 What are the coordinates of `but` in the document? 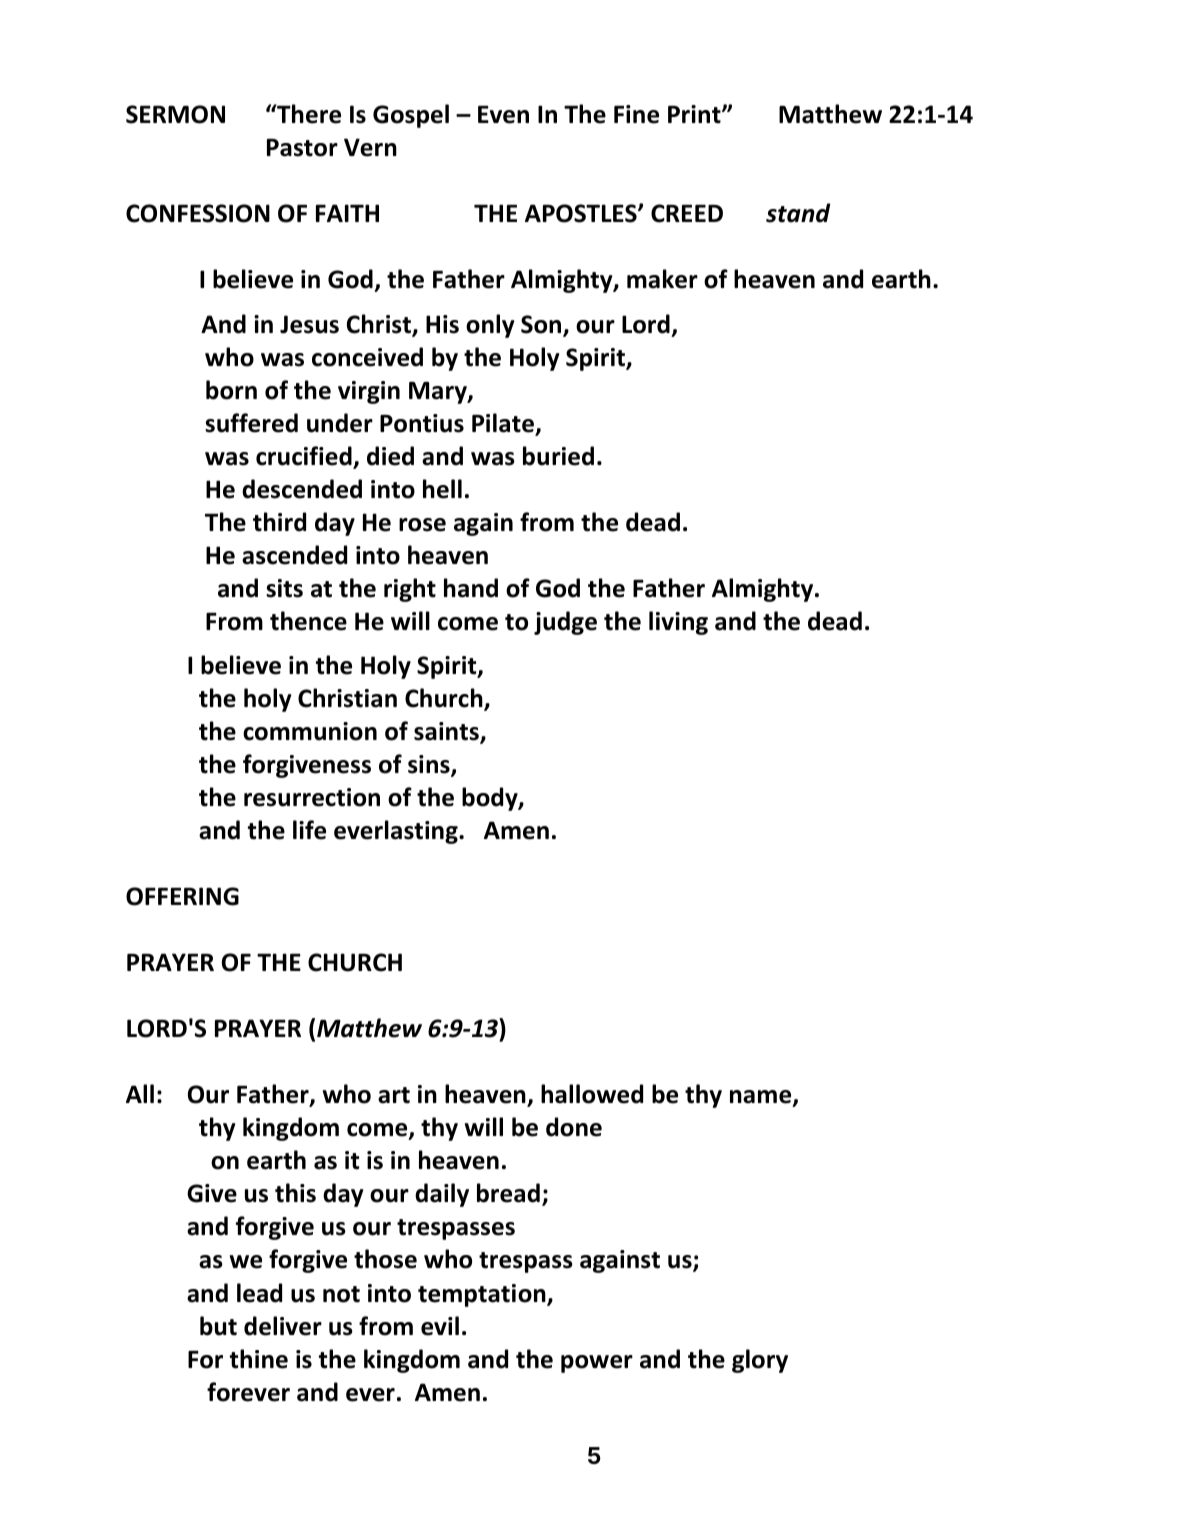 It's located at (218, 1326).
